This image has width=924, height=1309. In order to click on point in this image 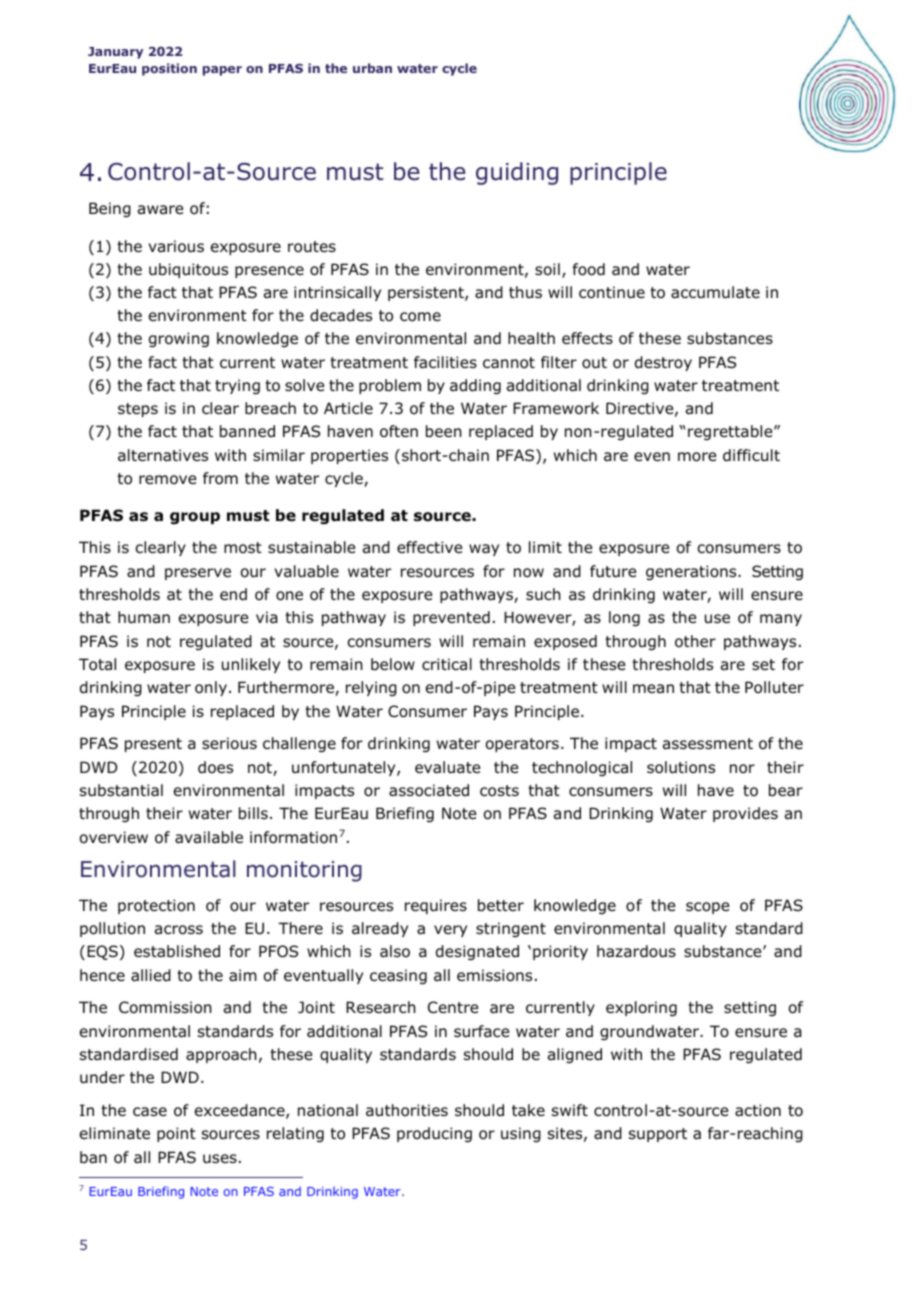, I will do `click(176, 1134)`.
